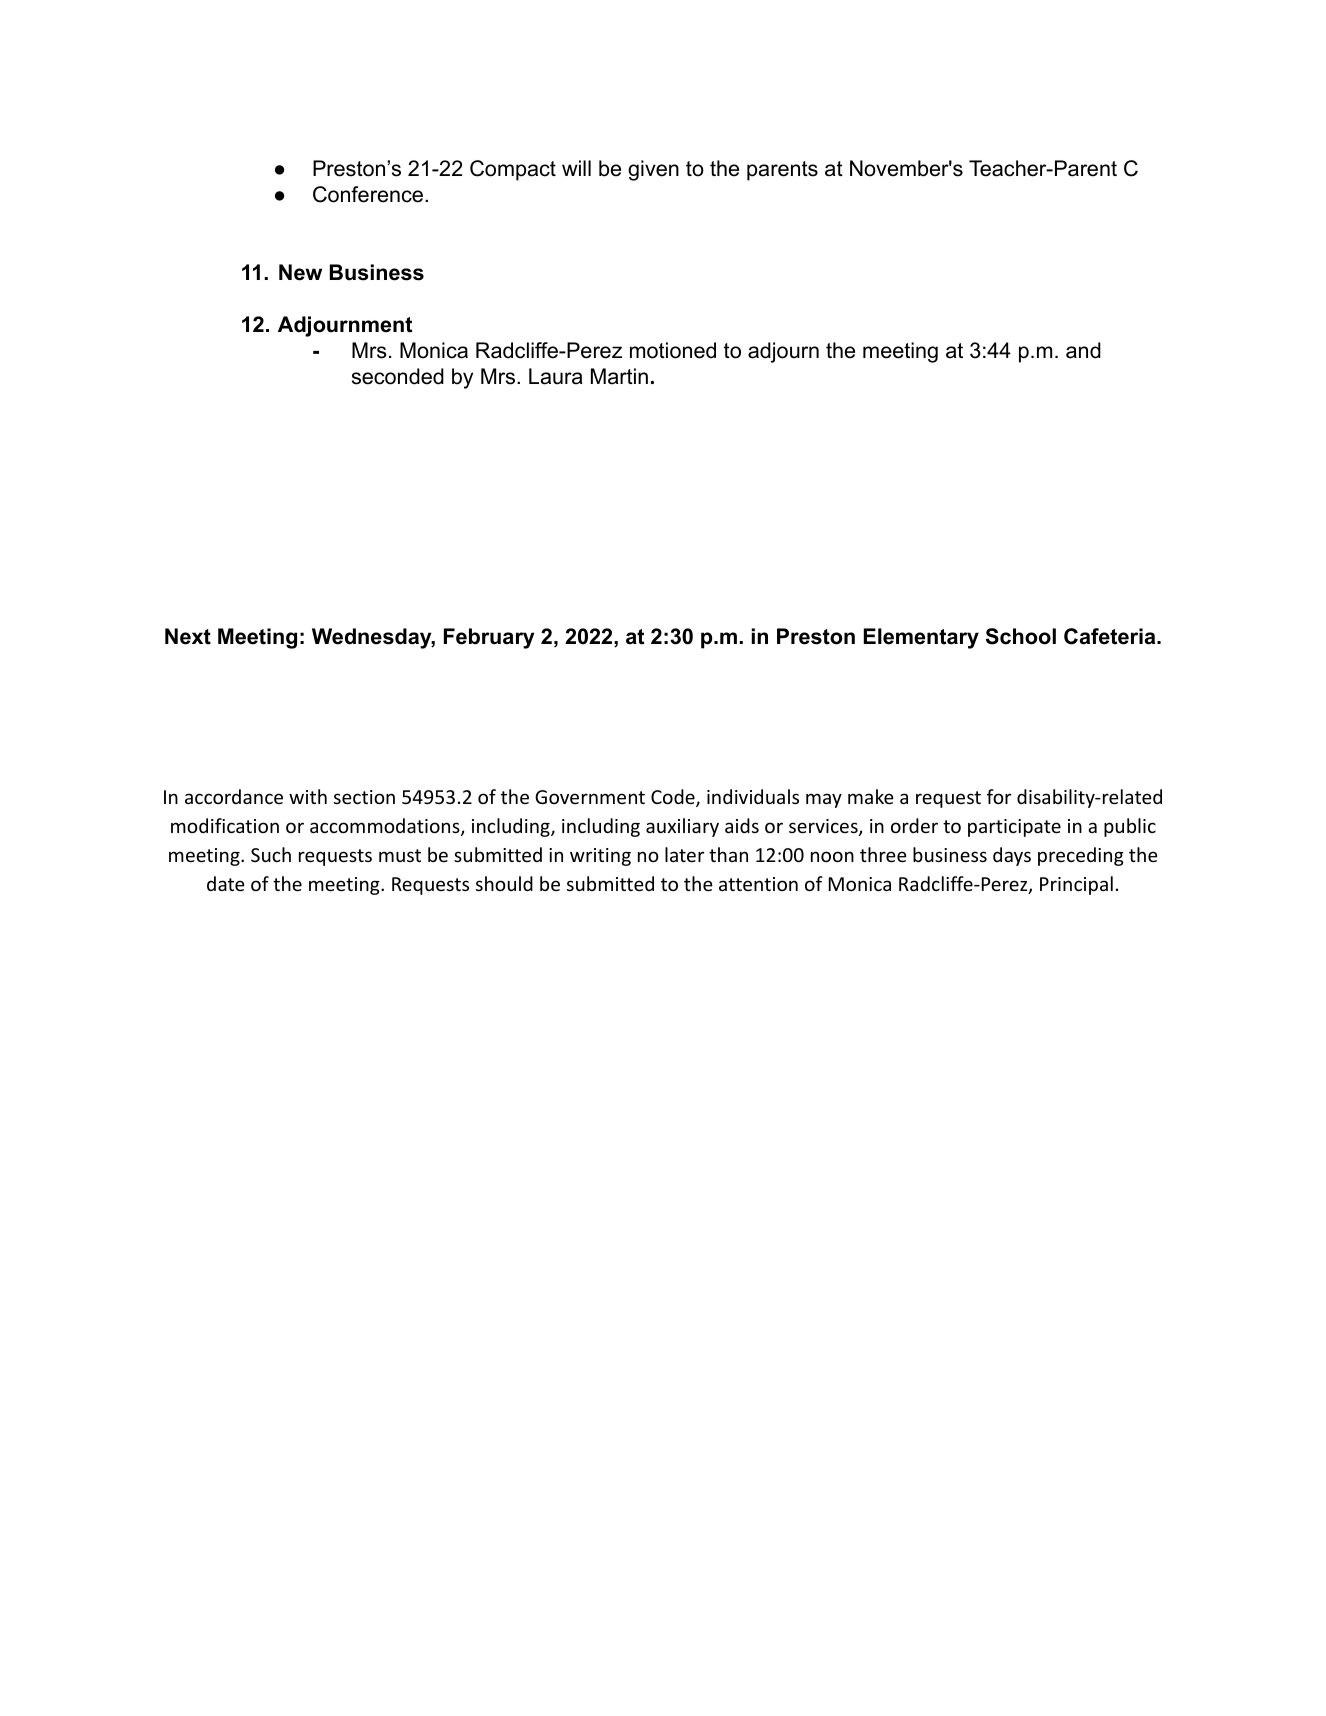 The width and height of the page is (1326, 1716). What do you see at coordinates (1021, 636) in the page?
I see `School` at bounding box center [1021, 636].
